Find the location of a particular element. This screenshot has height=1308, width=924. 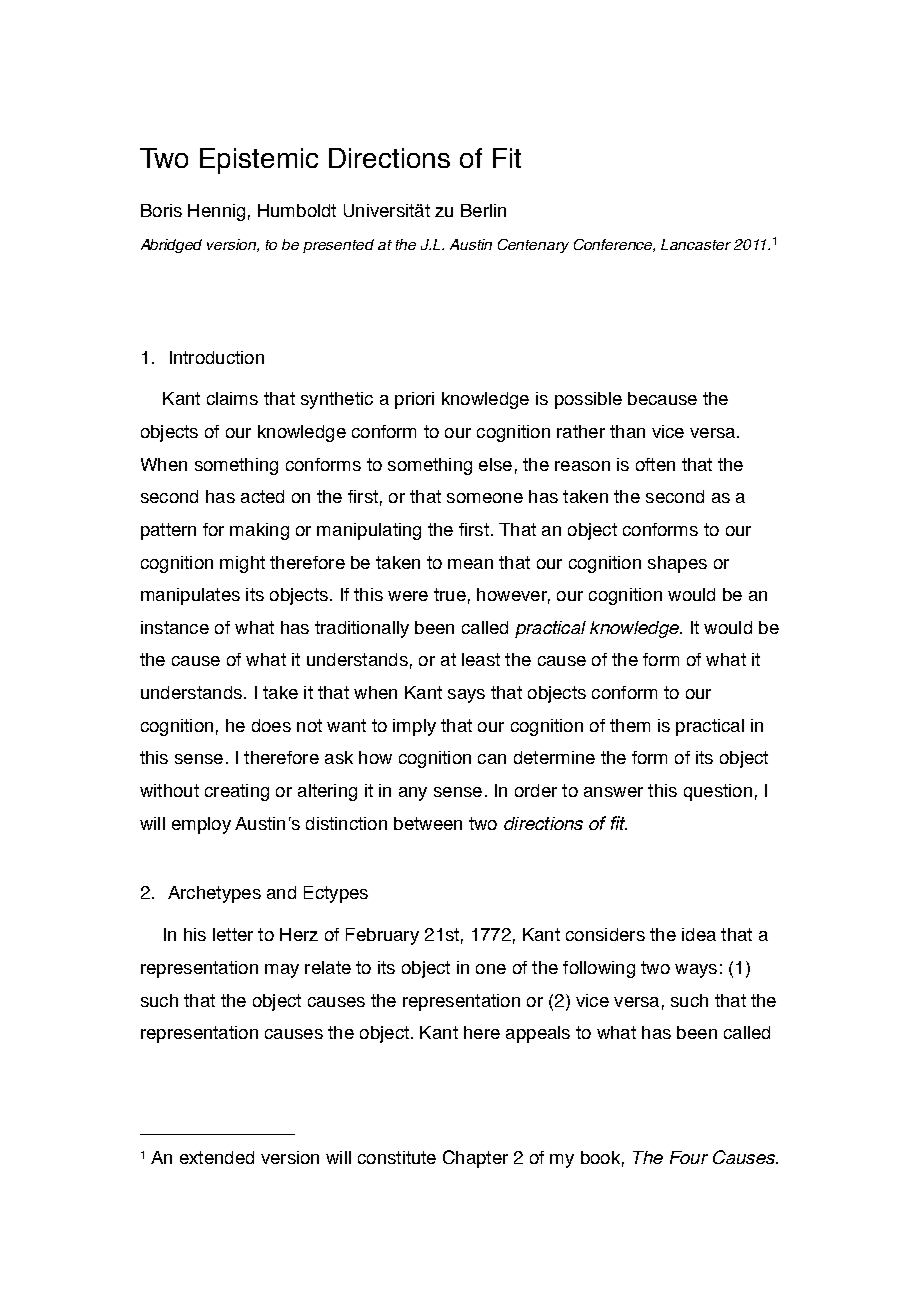

Chapter is located at coordinates (475, 1159).
